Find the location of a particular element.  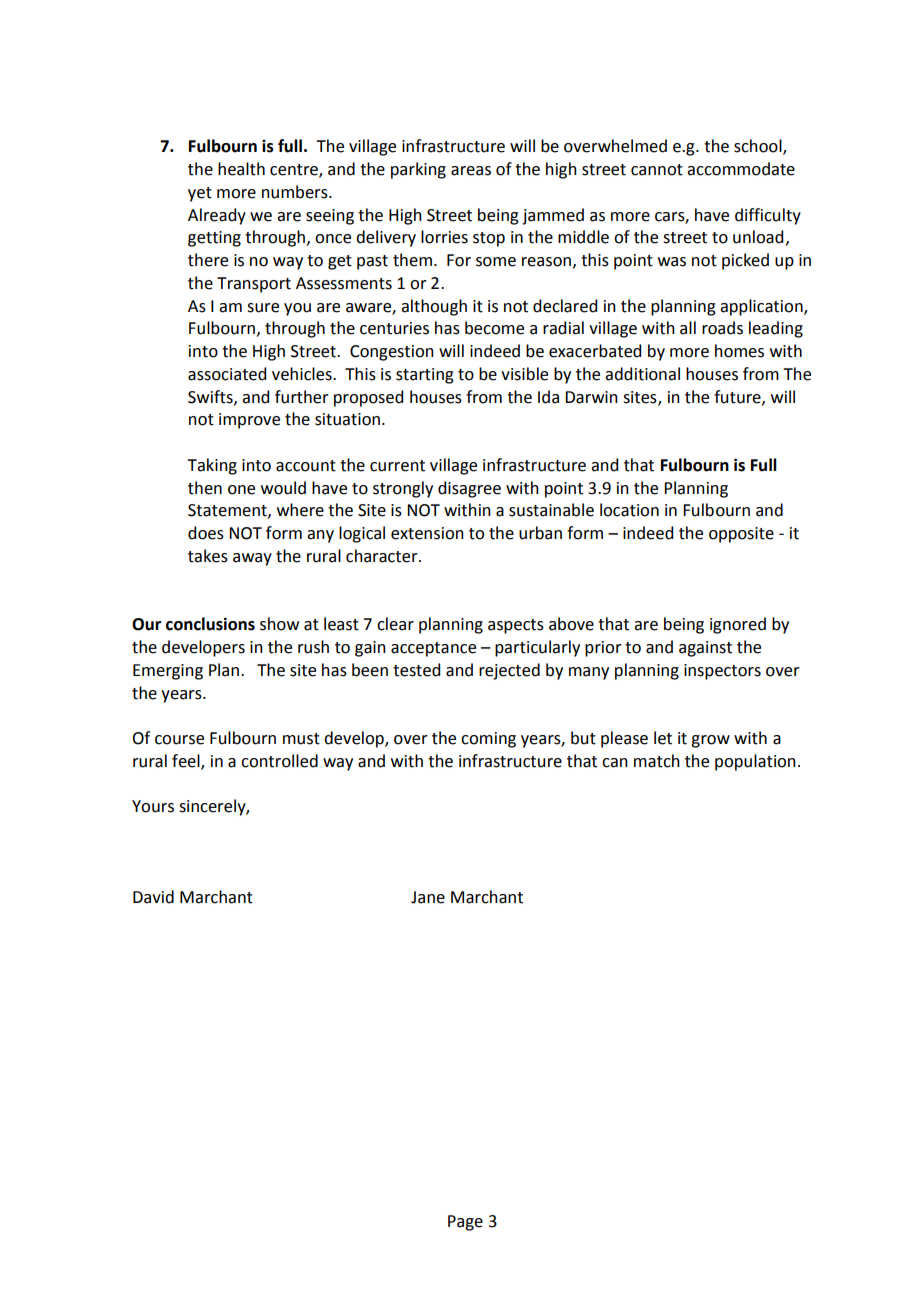

match is located at coordinates (657, 761).
